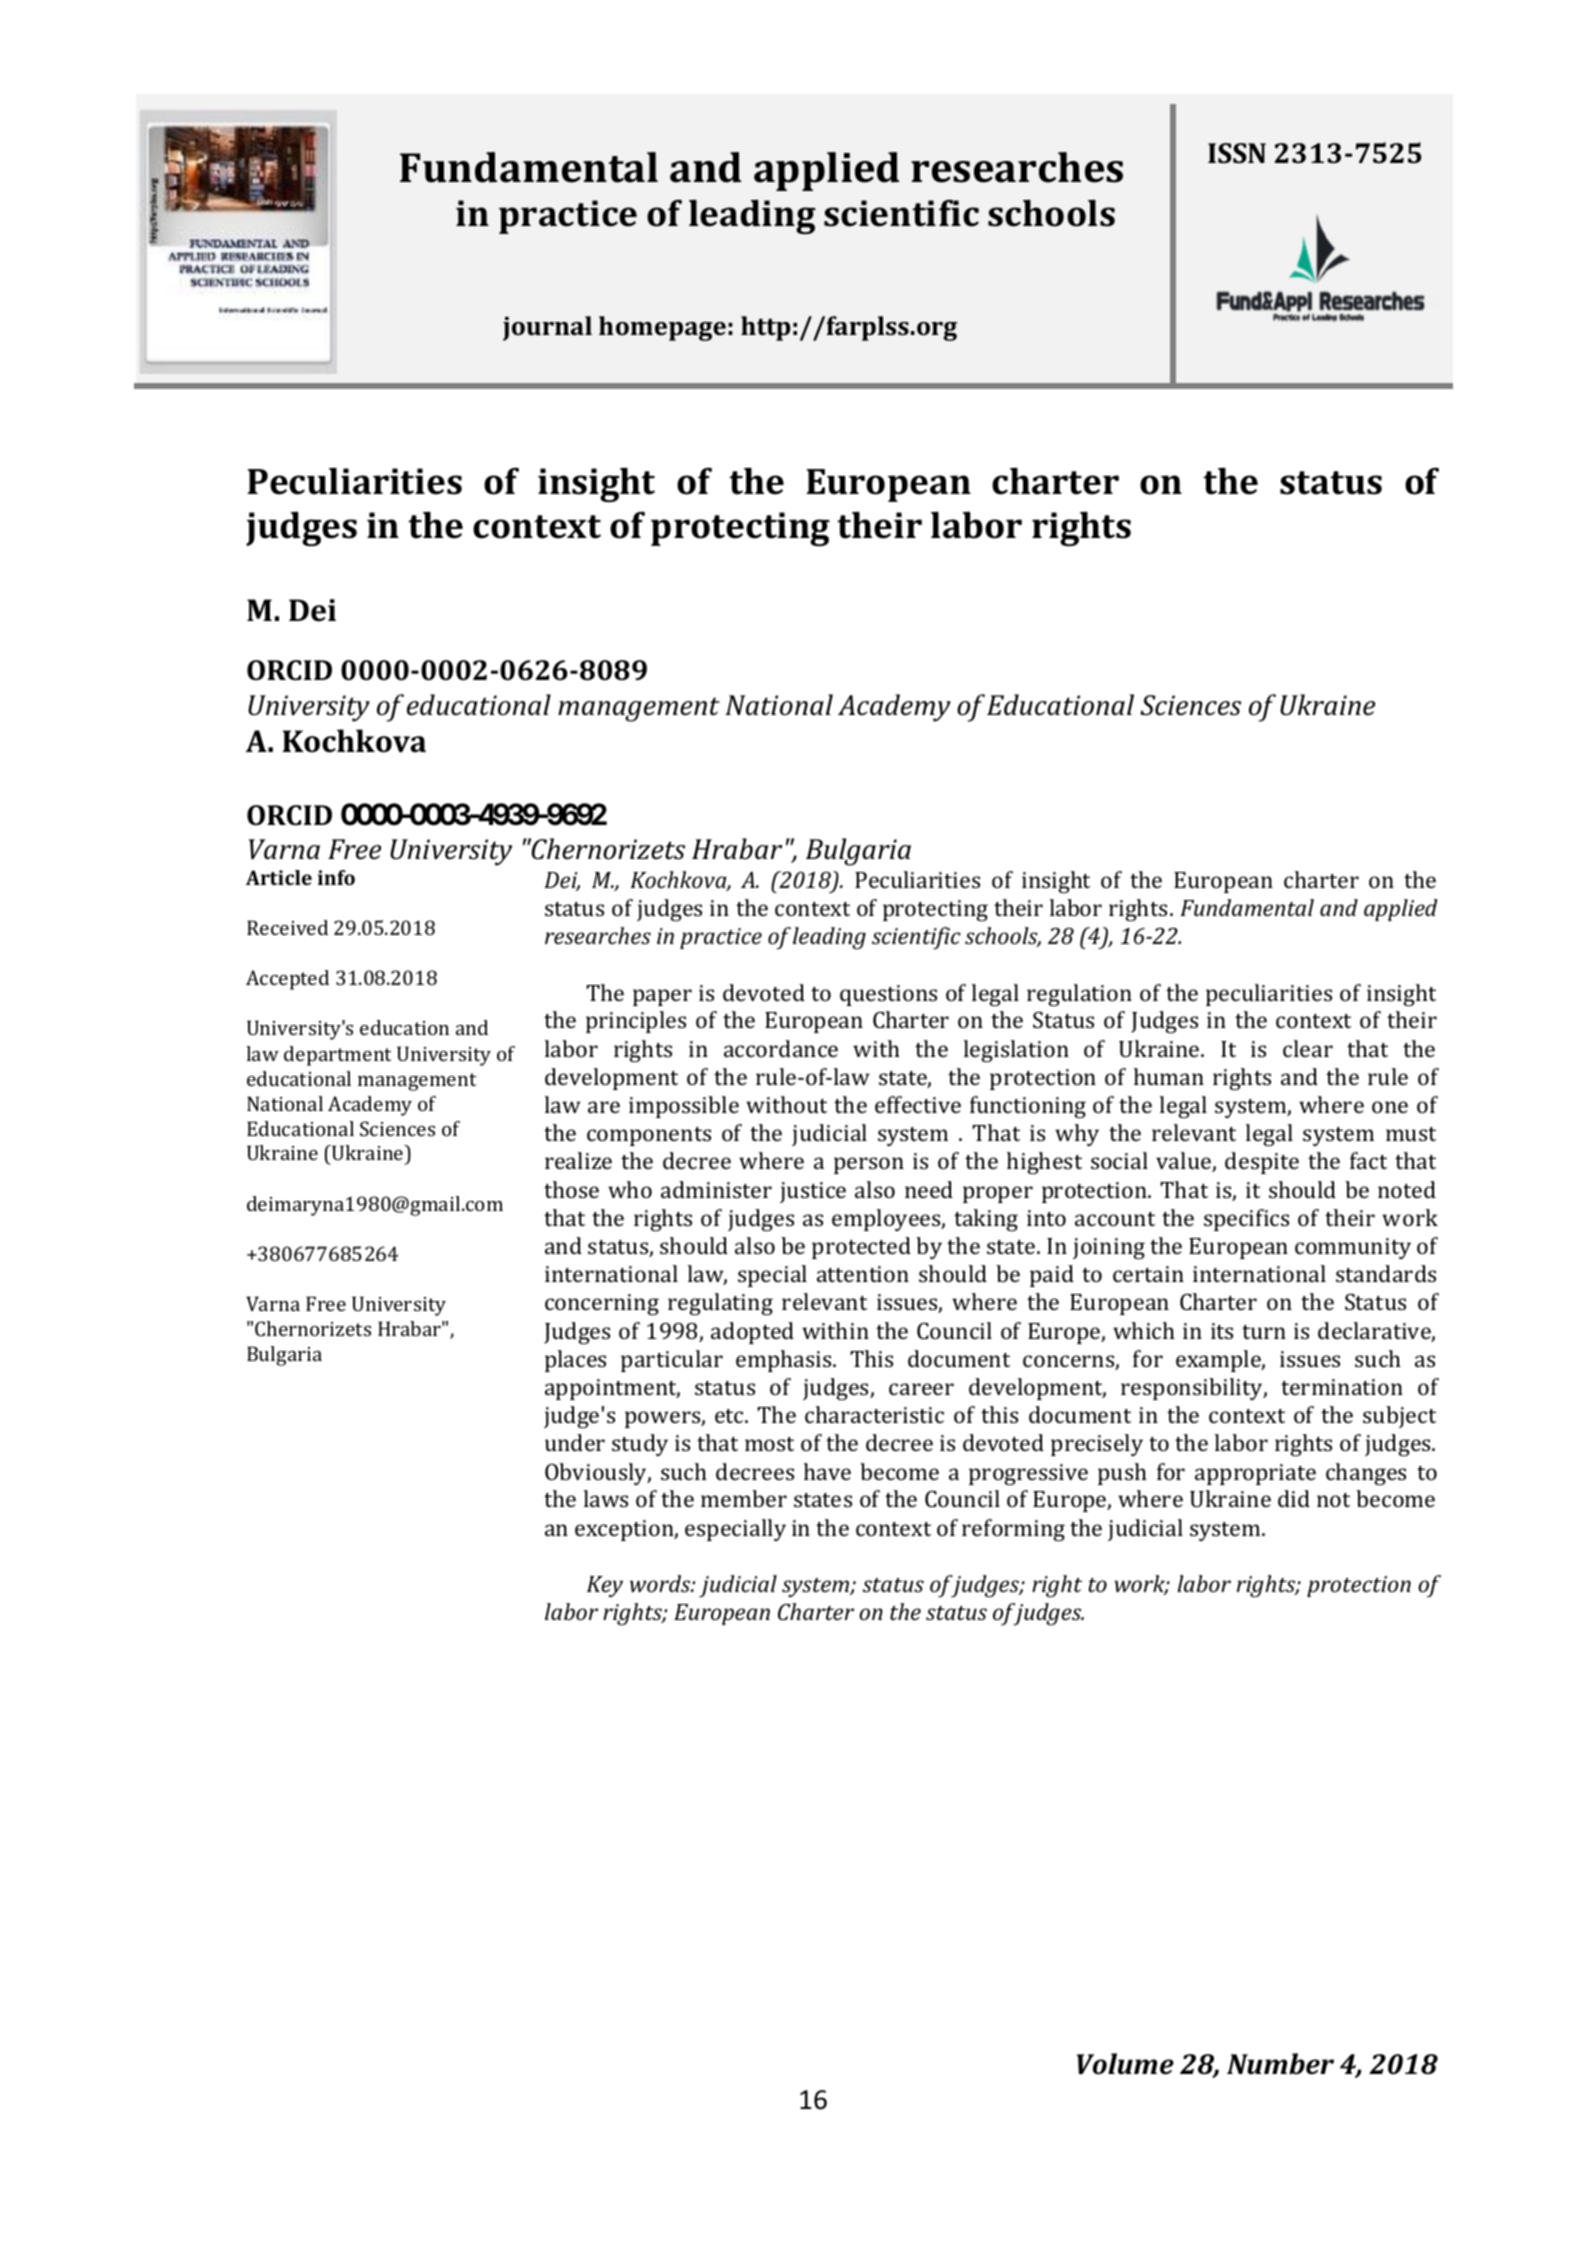 The width and height of the screenshot is (1589, 2247). Describe the element at coordinates (605, 1586) in the screenshot. I see `Key` at that location.
